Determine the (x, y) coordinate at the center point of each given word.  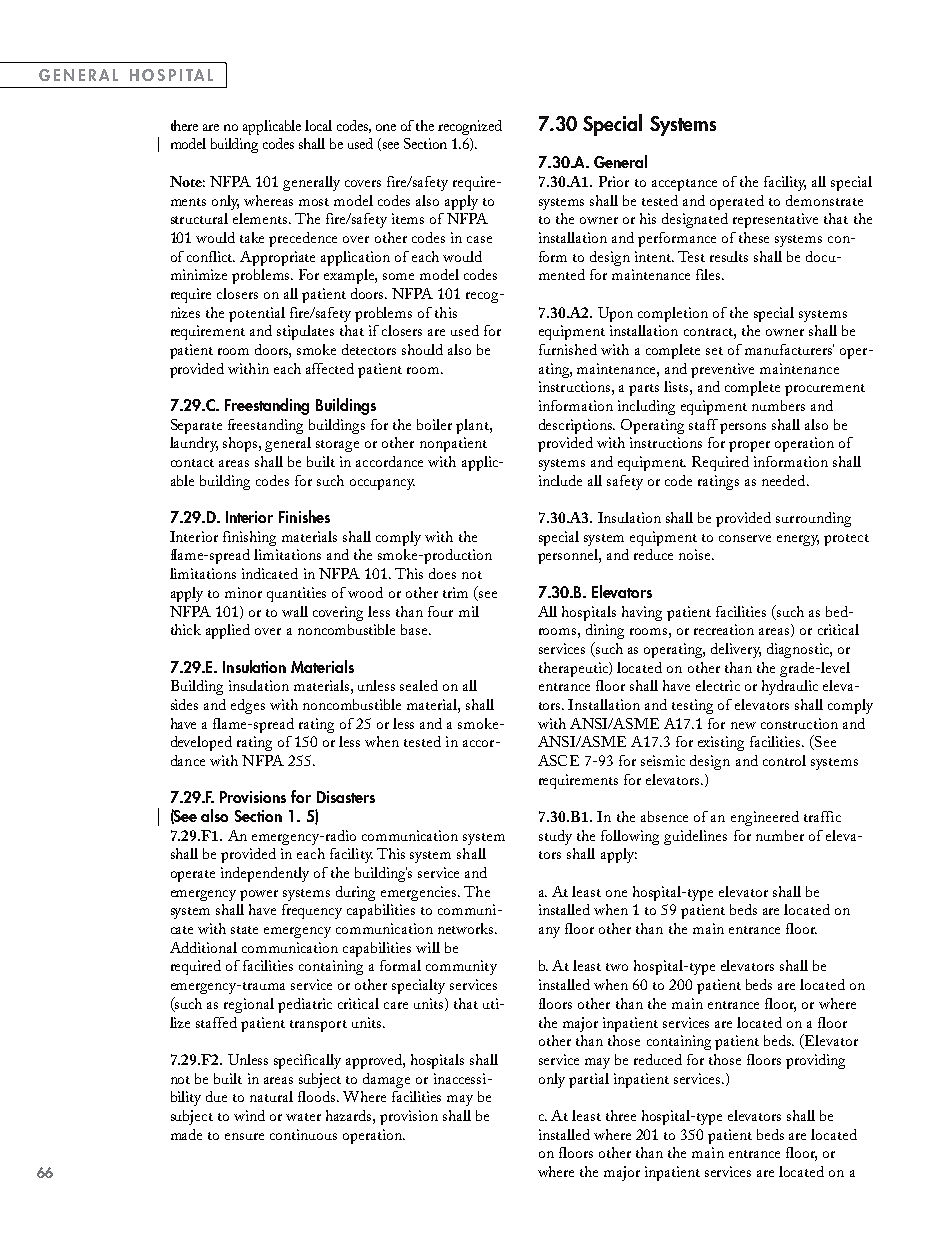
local (318, 125)
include (560, 480)
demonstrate (824, 200)
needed (785, 480)
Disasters (346, 797)
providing (815, 1061)
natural (271, 1096)
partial (589, 1080)
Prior (614, 181)
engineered (765, 818)
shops (241, 444)
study (555, 837)
